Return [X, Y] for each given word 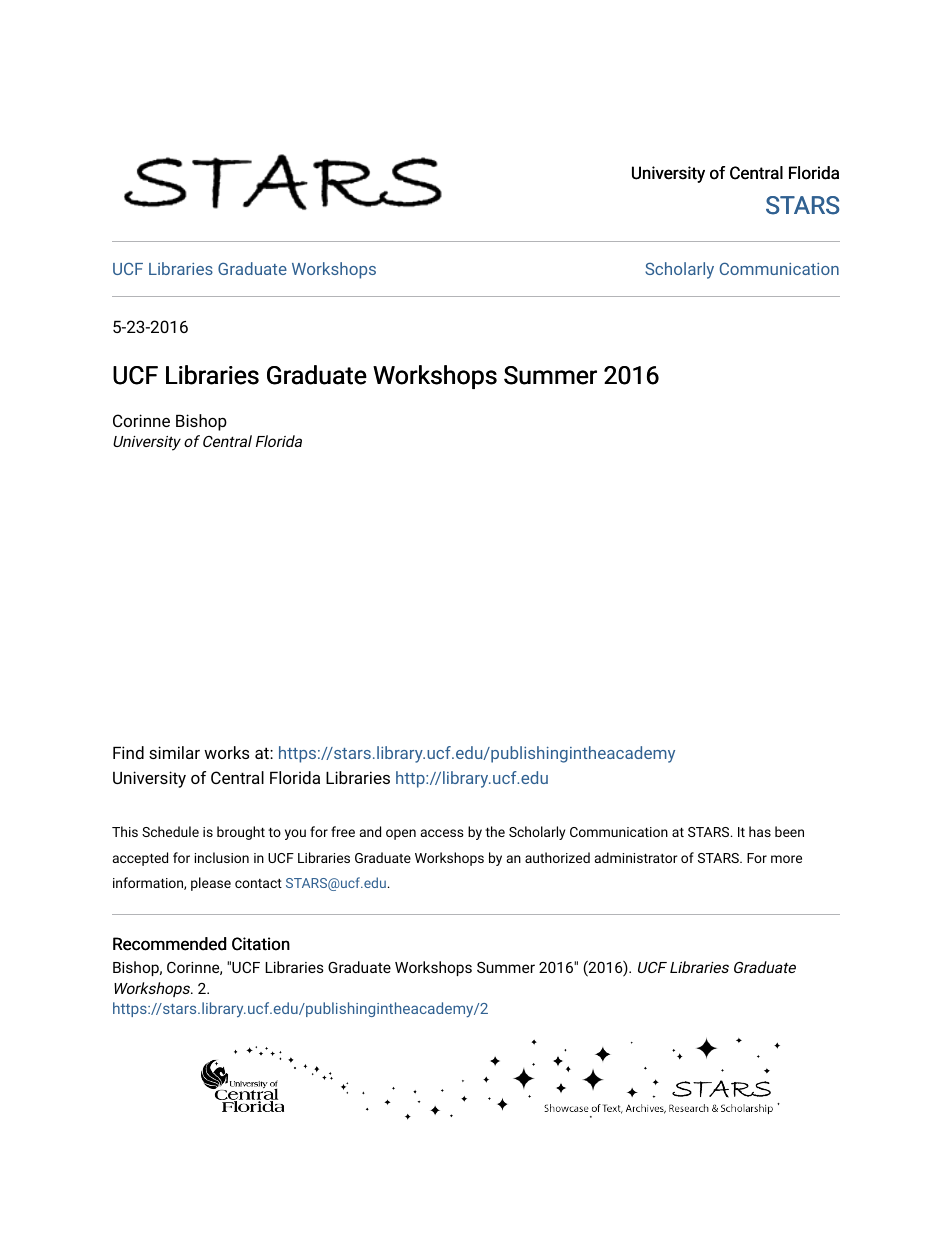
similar [174, 752]
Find [128, 752]
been [789, 831]
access [442, 833]
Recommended [169, 944]
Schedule [170, 831]
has [760, 831]
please [211, 884]
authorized [557, 857]
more [786, 859]
